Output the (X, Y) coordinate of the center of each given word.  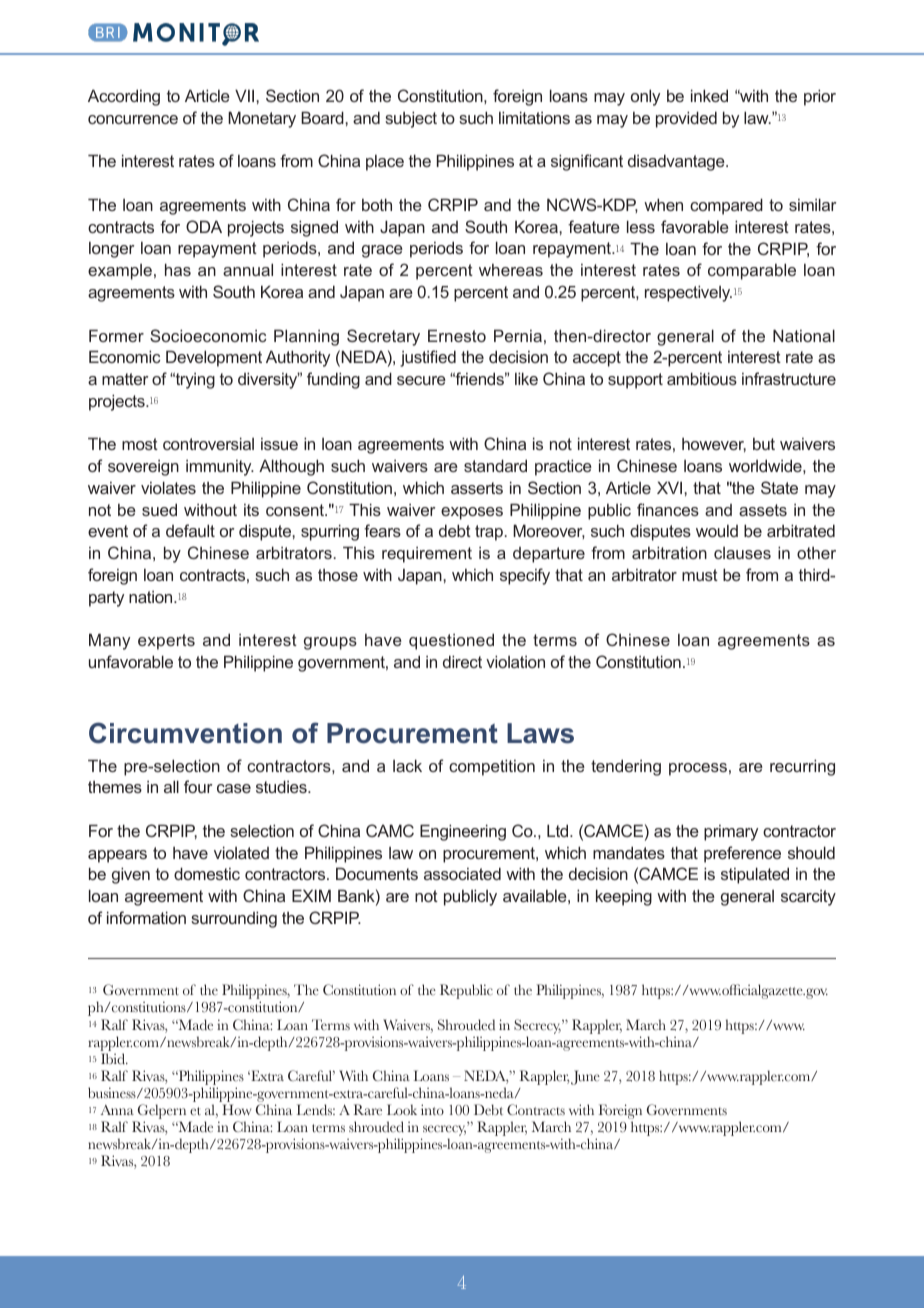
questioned (451, 641)
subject (411, 119)
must (700, 575)
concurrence (133, 119)
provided (686, 119)
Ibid (114, 1059)
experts (166, 642)
